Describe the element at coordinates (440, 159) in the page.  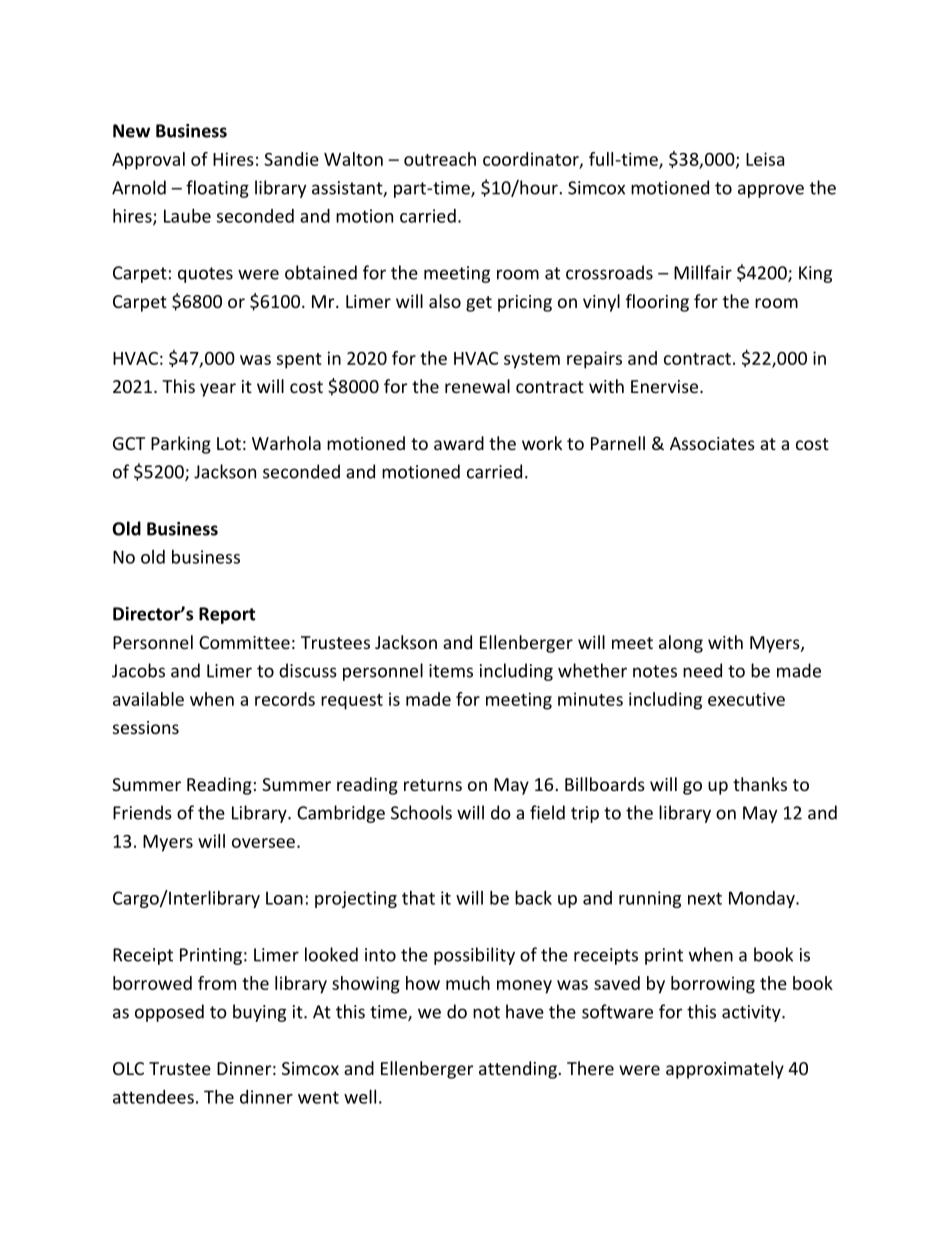
I see `outreach` at that location.
